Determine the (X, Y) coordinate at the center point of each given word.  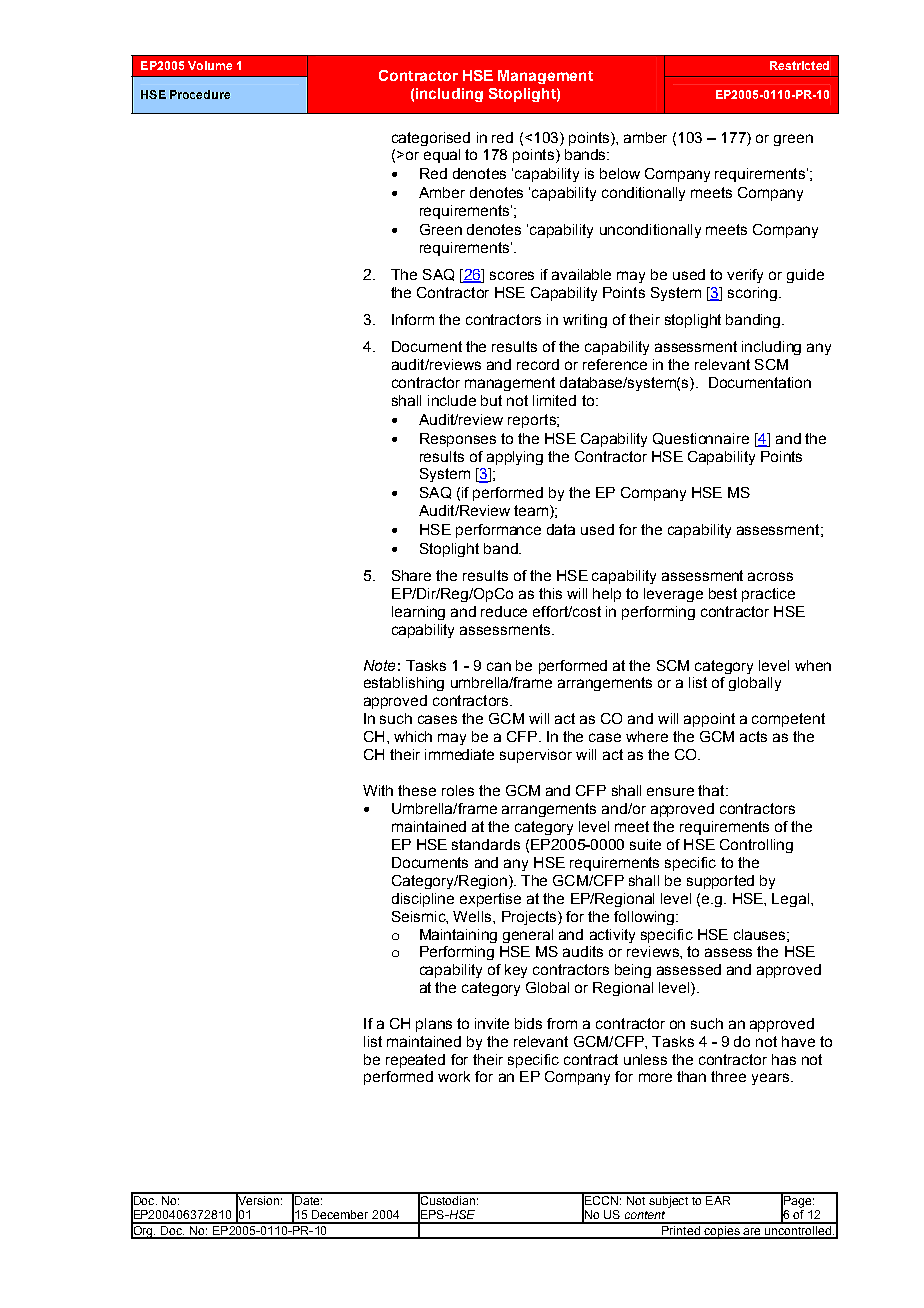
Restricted (799, 65)
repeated (415, 1061)
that (712, 790)
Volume (210, 65)
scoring (752, 294)
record (538, 364)
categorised (431, 139)
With (378, 790)
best (723, 593)
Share (411, 575)
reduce (504, 611)
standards (486, 844)
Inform (413, 319)
